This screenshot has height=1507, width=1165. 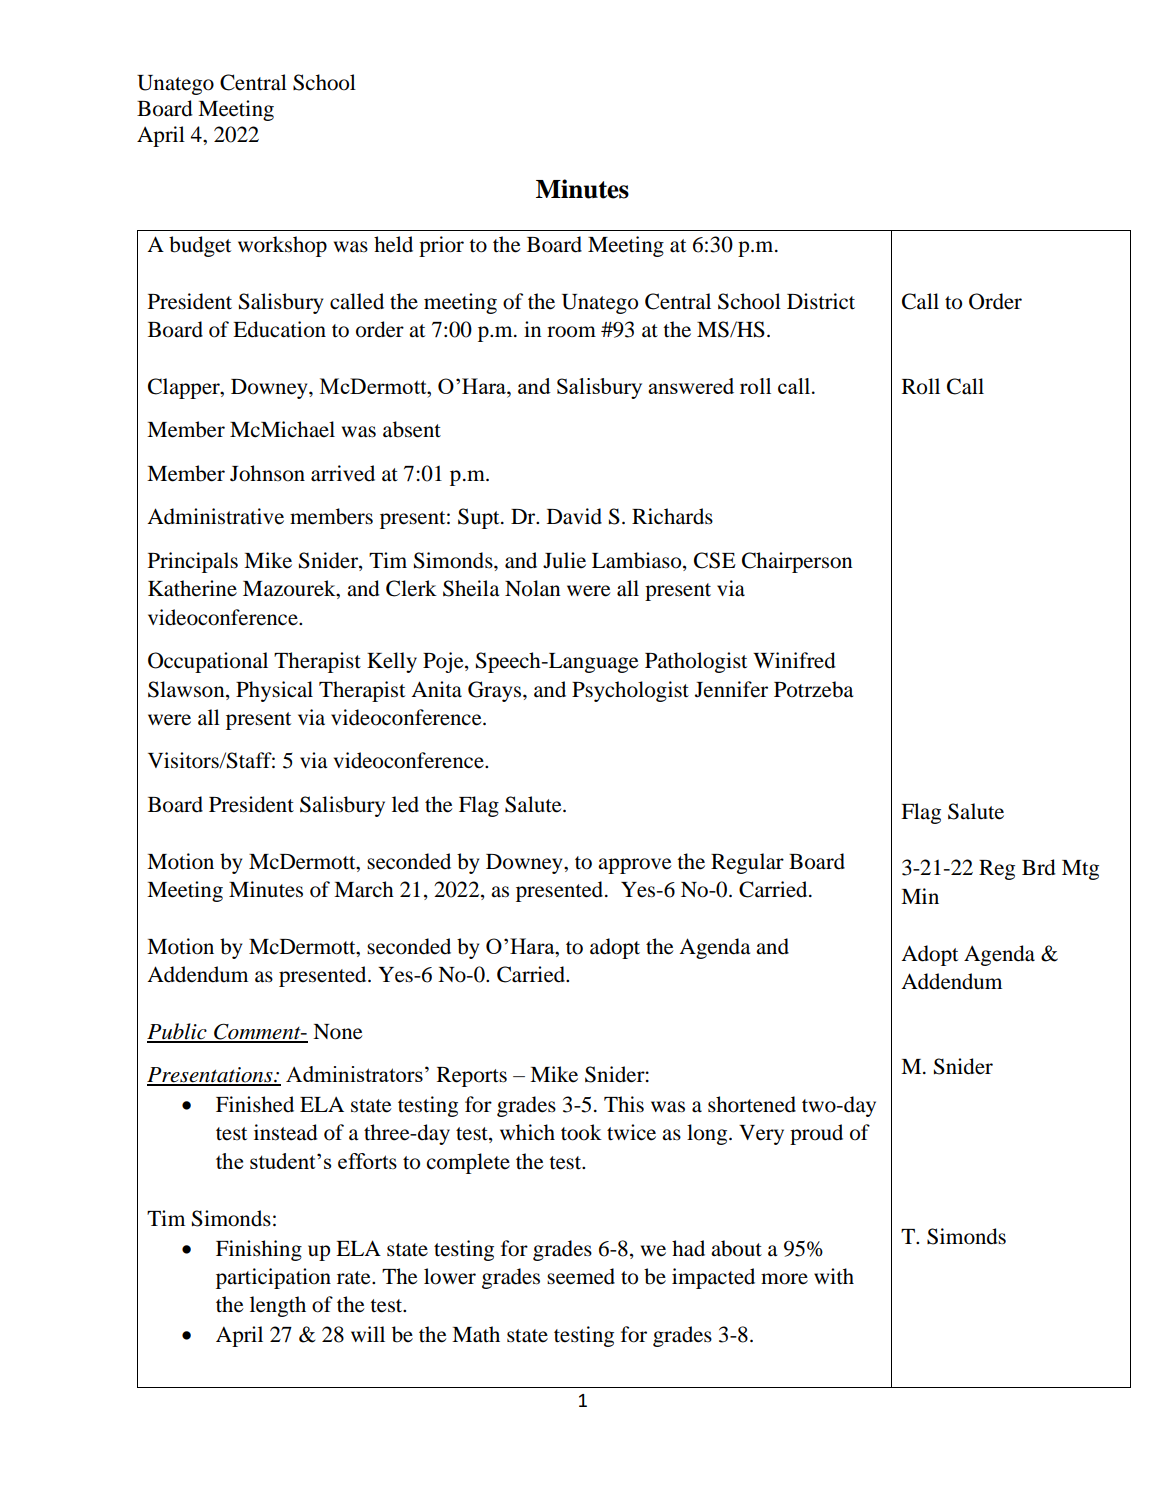 I want to click on room, so click(x=571, y=332).
